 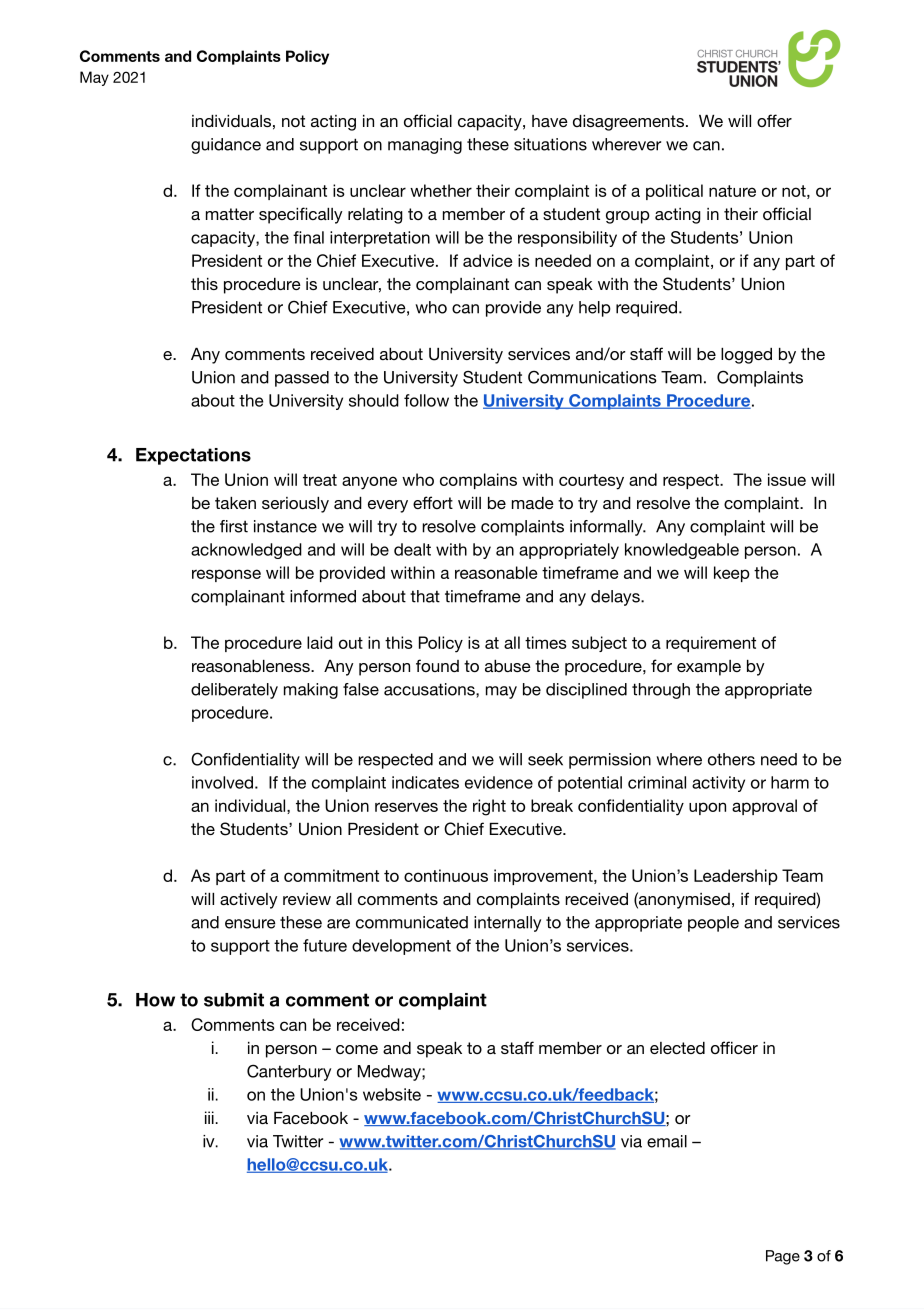 I want to click on iii, so click(x=209, y=1117).
